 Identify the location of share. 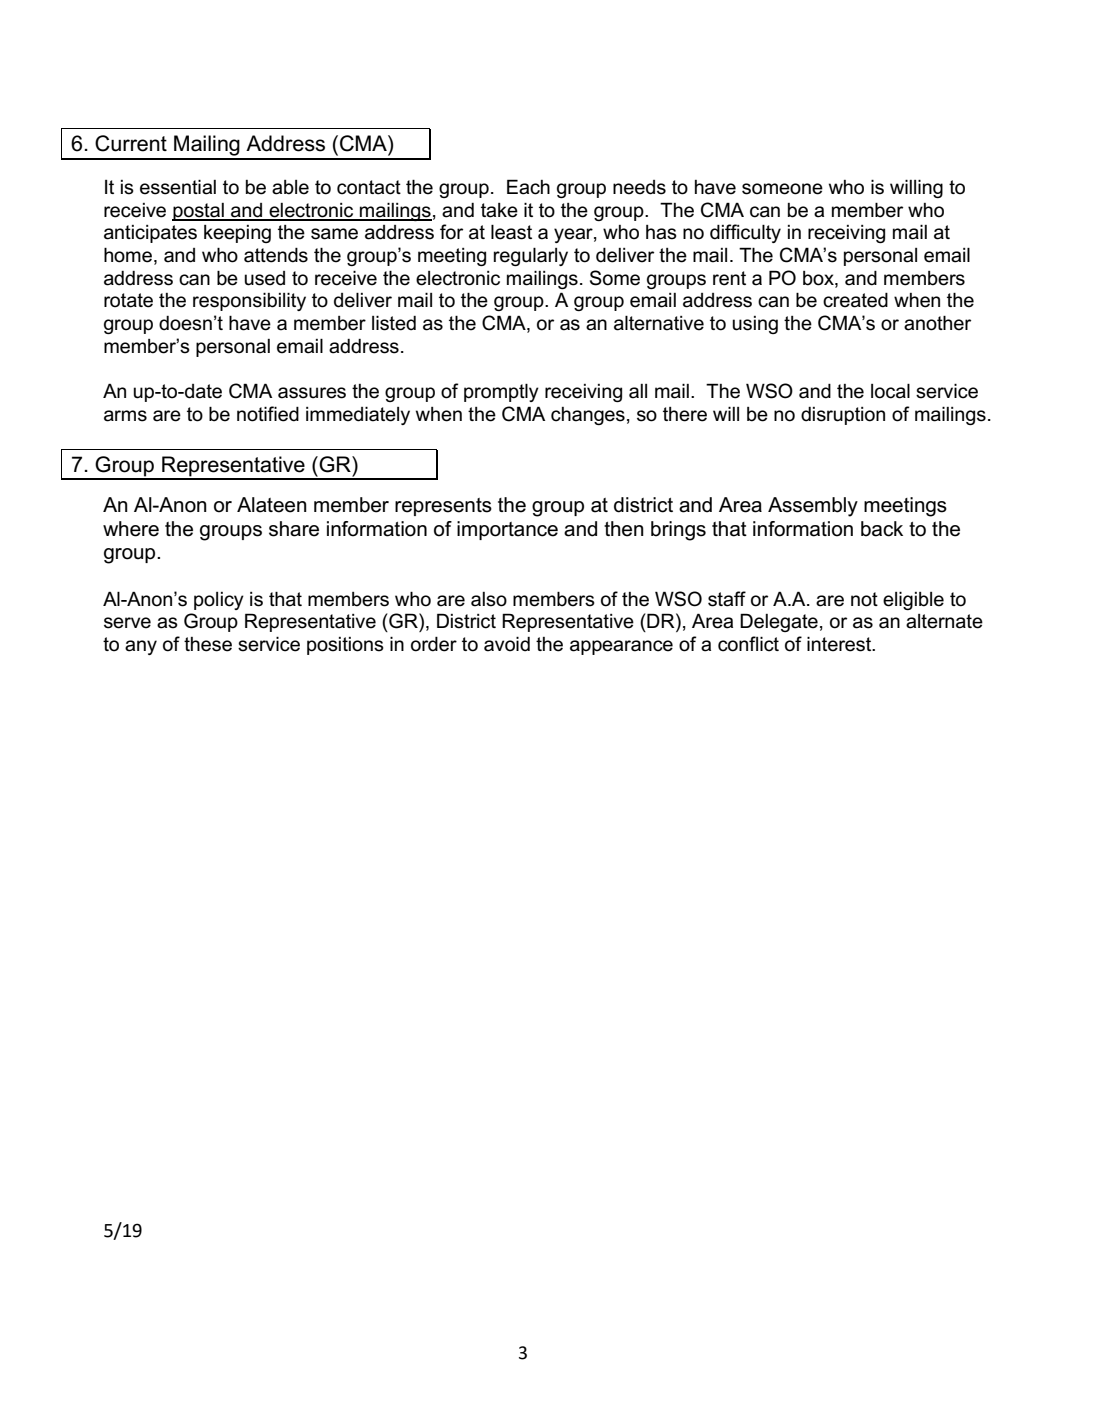
(294, 529).
